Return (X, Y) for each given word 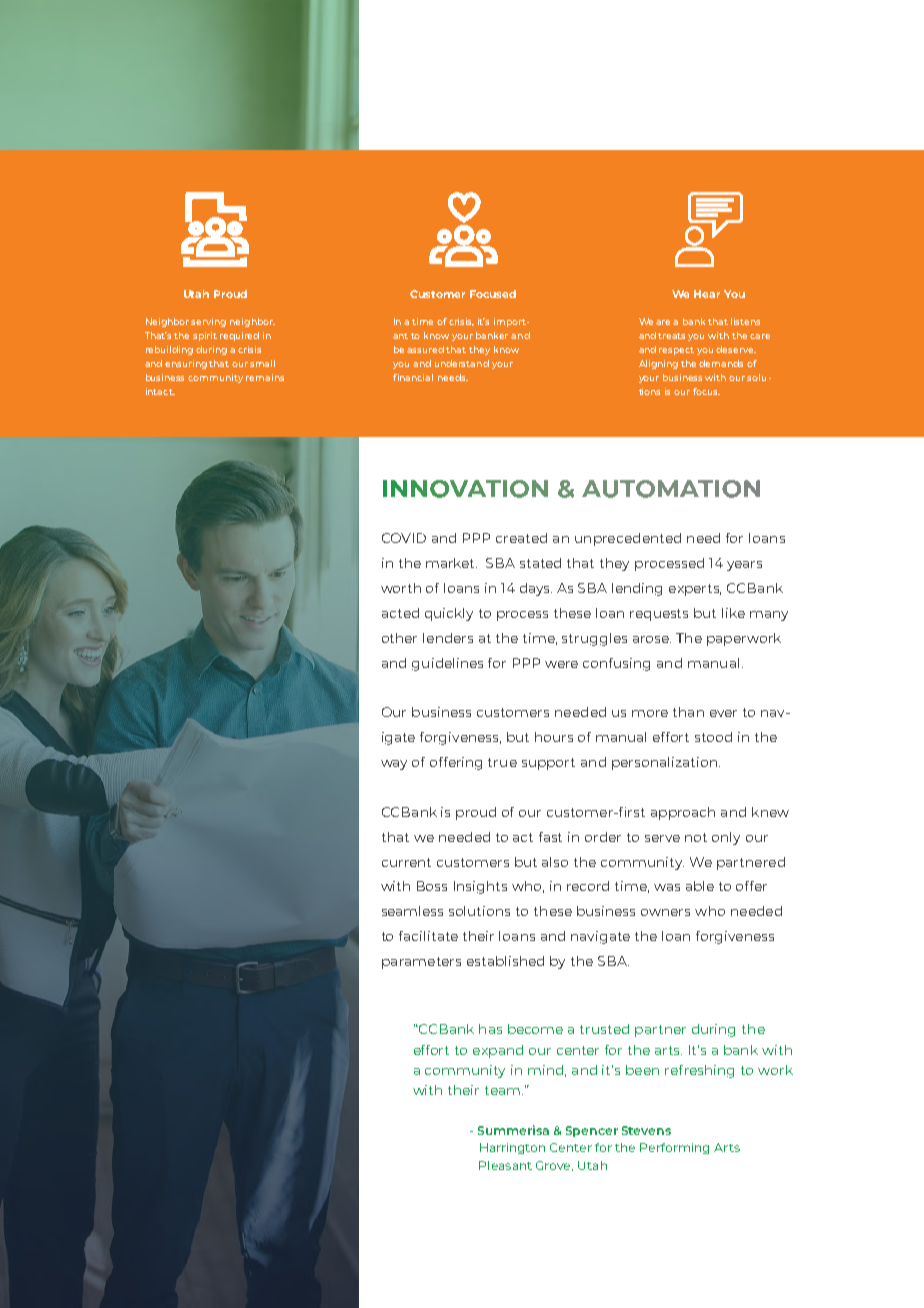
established (505, 961)
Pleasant (505, 1165)
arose (652, 639)
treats (671, 336)
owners (665, 912)
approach (683, 813)
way (394, 765)
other (399, 638)
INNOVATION (465, 489)
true (502, 762)
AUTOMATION (671, 489)
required (239, 336)
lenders (448, 638)
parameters (421, 963)
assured (425, 349)
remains (265, 377)
